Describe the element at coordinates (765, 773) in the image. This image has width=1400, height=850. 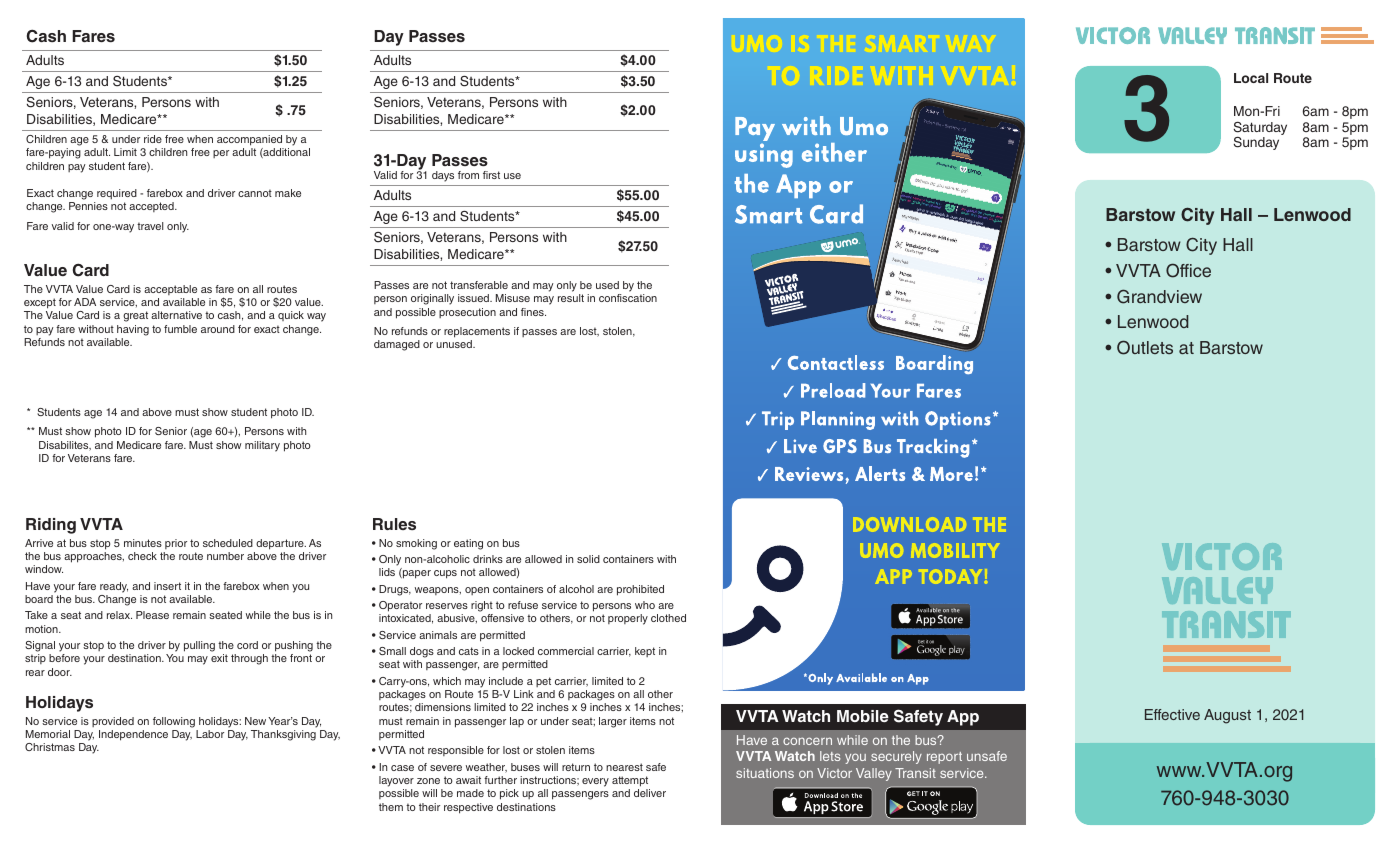
I see `situations` at that location.
